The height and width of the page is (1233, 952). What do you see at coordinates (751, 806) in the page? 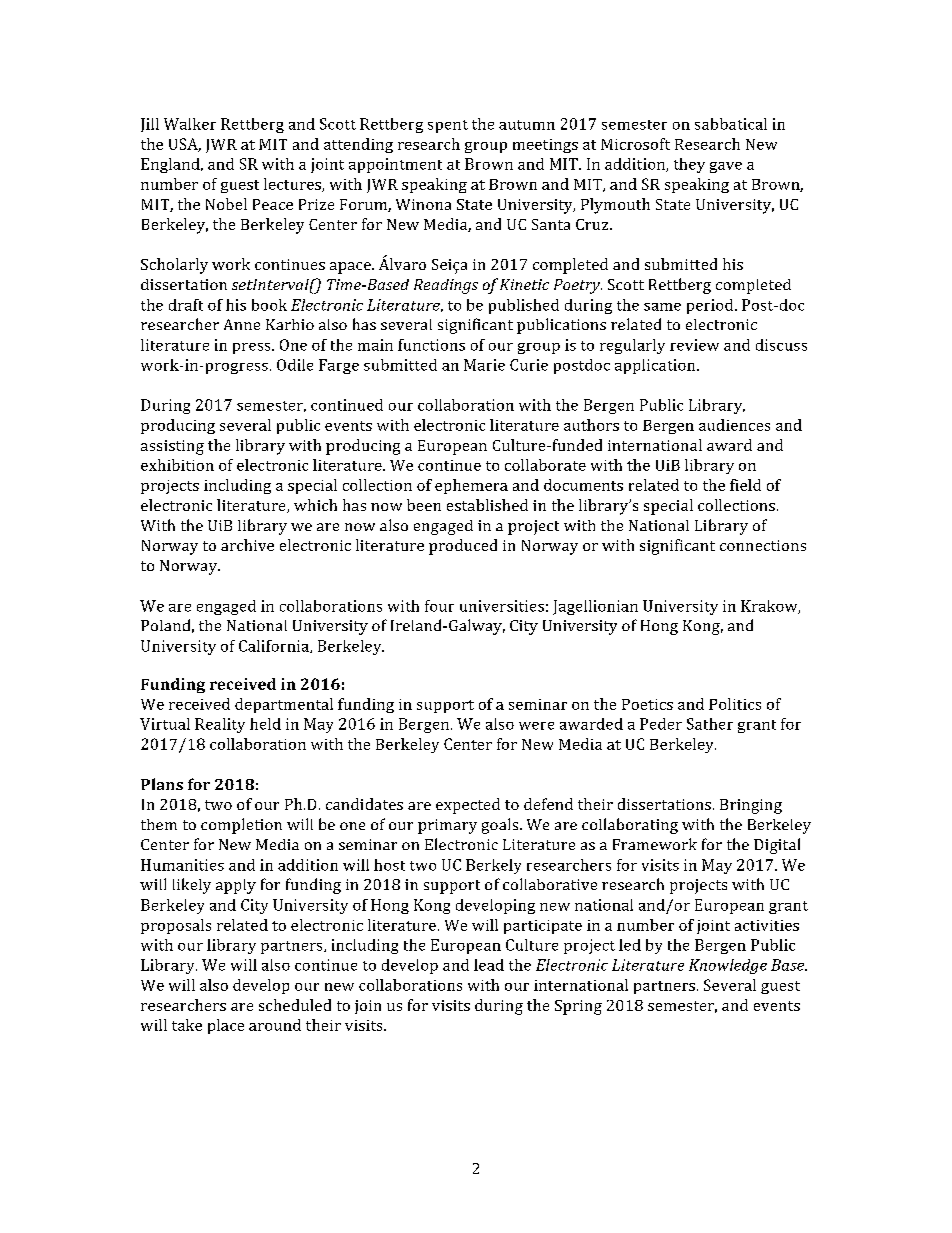
I see `Bringing` at bounding box center [751, 806].
